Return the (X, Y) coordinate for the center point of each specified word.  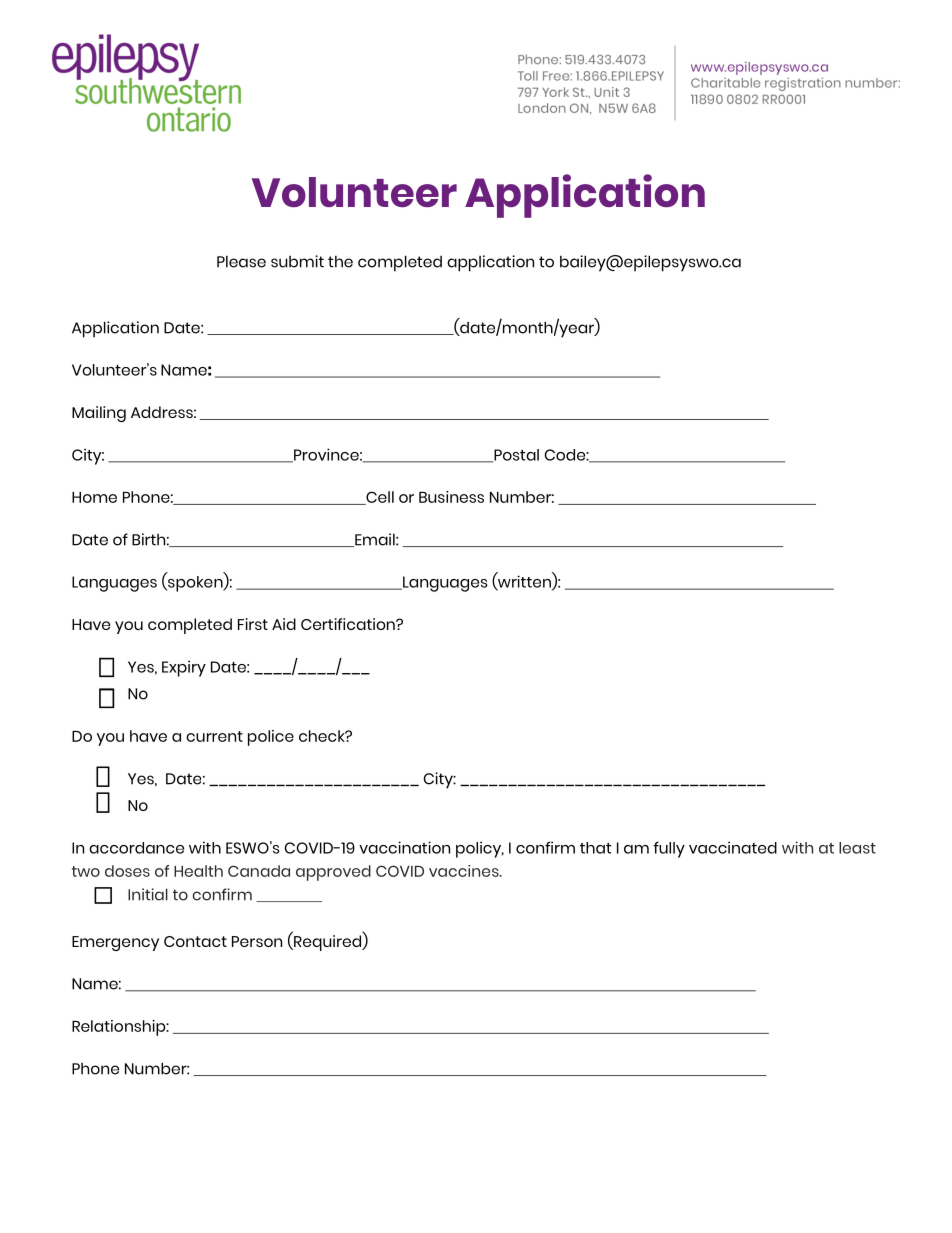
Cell (379, 498)
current (214, 736)
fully (669, 850)
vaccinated (733, 847)
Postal (515, 456)
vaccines (465, 871)
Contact (195, 941)
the (340, 261)
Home (94, 497)
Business (451, 497)
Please (241, 261)
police (271, 738)
